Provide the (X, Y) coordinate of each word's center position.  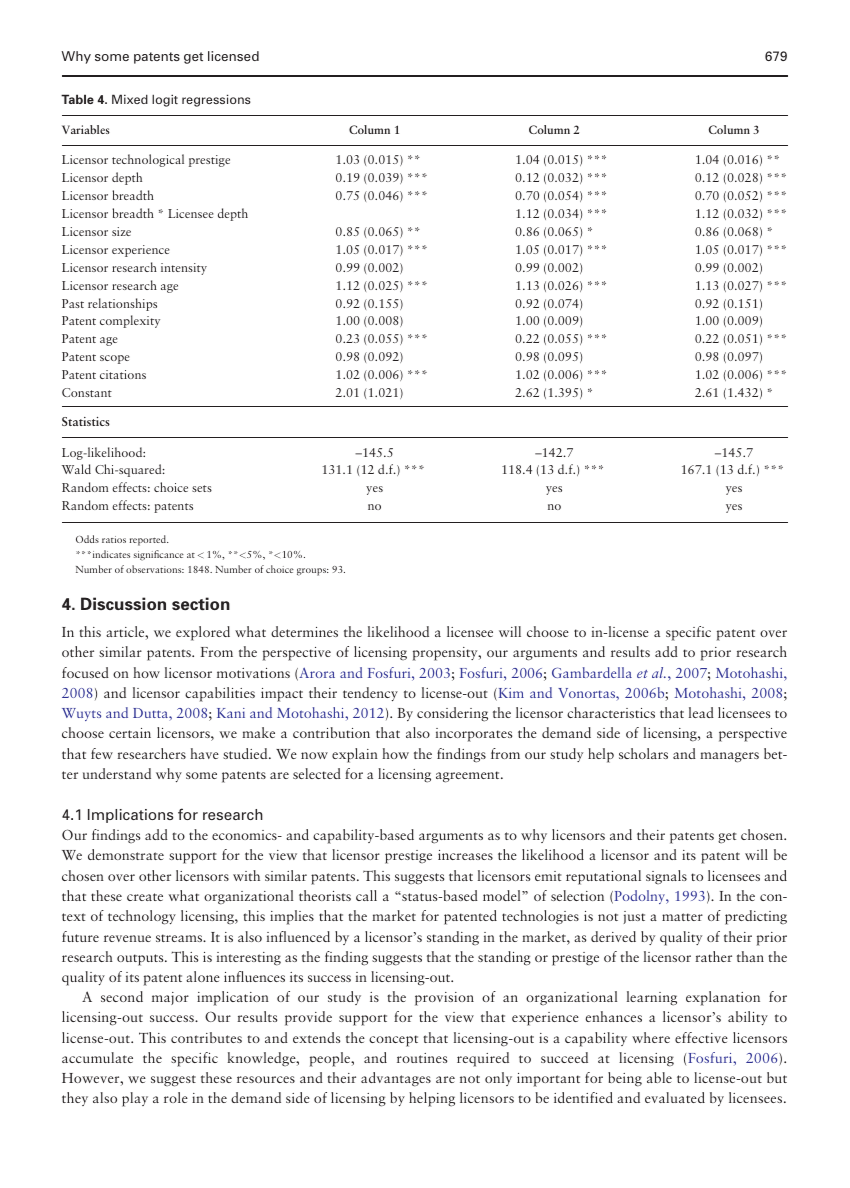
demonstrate (126, 854)
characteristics (611, 712)
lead (701, 712)
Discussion (123, 603)
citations (123, 374)
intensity (184, 269)
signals (666, 877)
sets (202, 488)
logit (165, 100)
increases (465, 855)
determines (304, 631)
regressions (216, 100)
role (176, 1097)
